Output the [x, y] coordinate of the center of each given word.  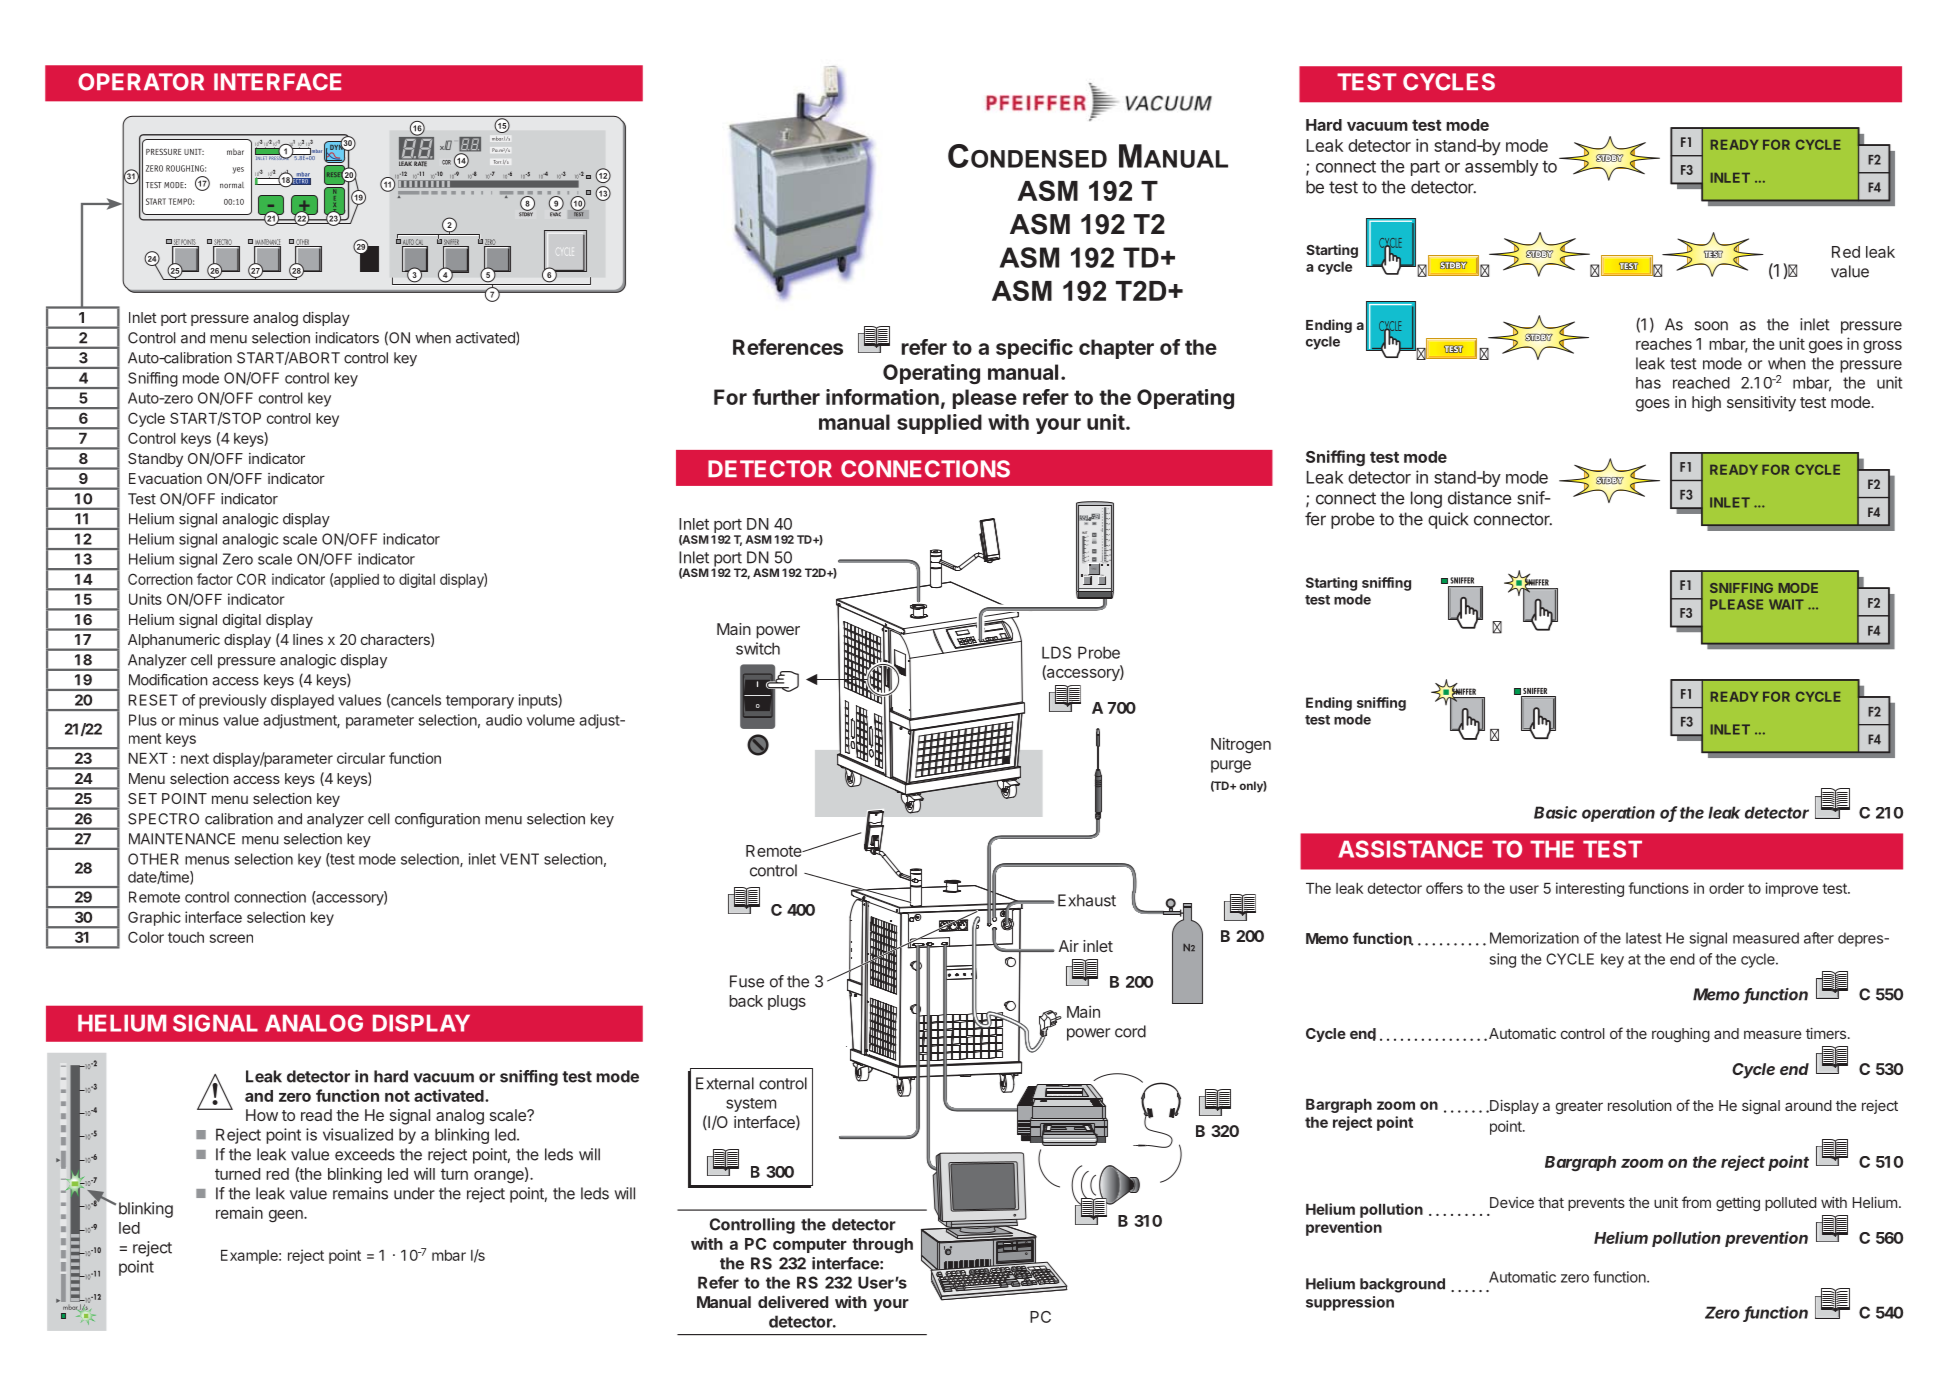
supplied [939, 424]
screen [231, 938]
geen [287, 1216]
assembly [1501, 168]
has [1648, 383]
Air [1069, 946]
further [786, 397]
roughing [1681, 1035]
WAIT [1786, 604]
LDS [1056, 652]
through [882, 1246]
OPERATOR [141, 82]
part [1425, 168]
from [1696, 1202]
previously [233, 701]
